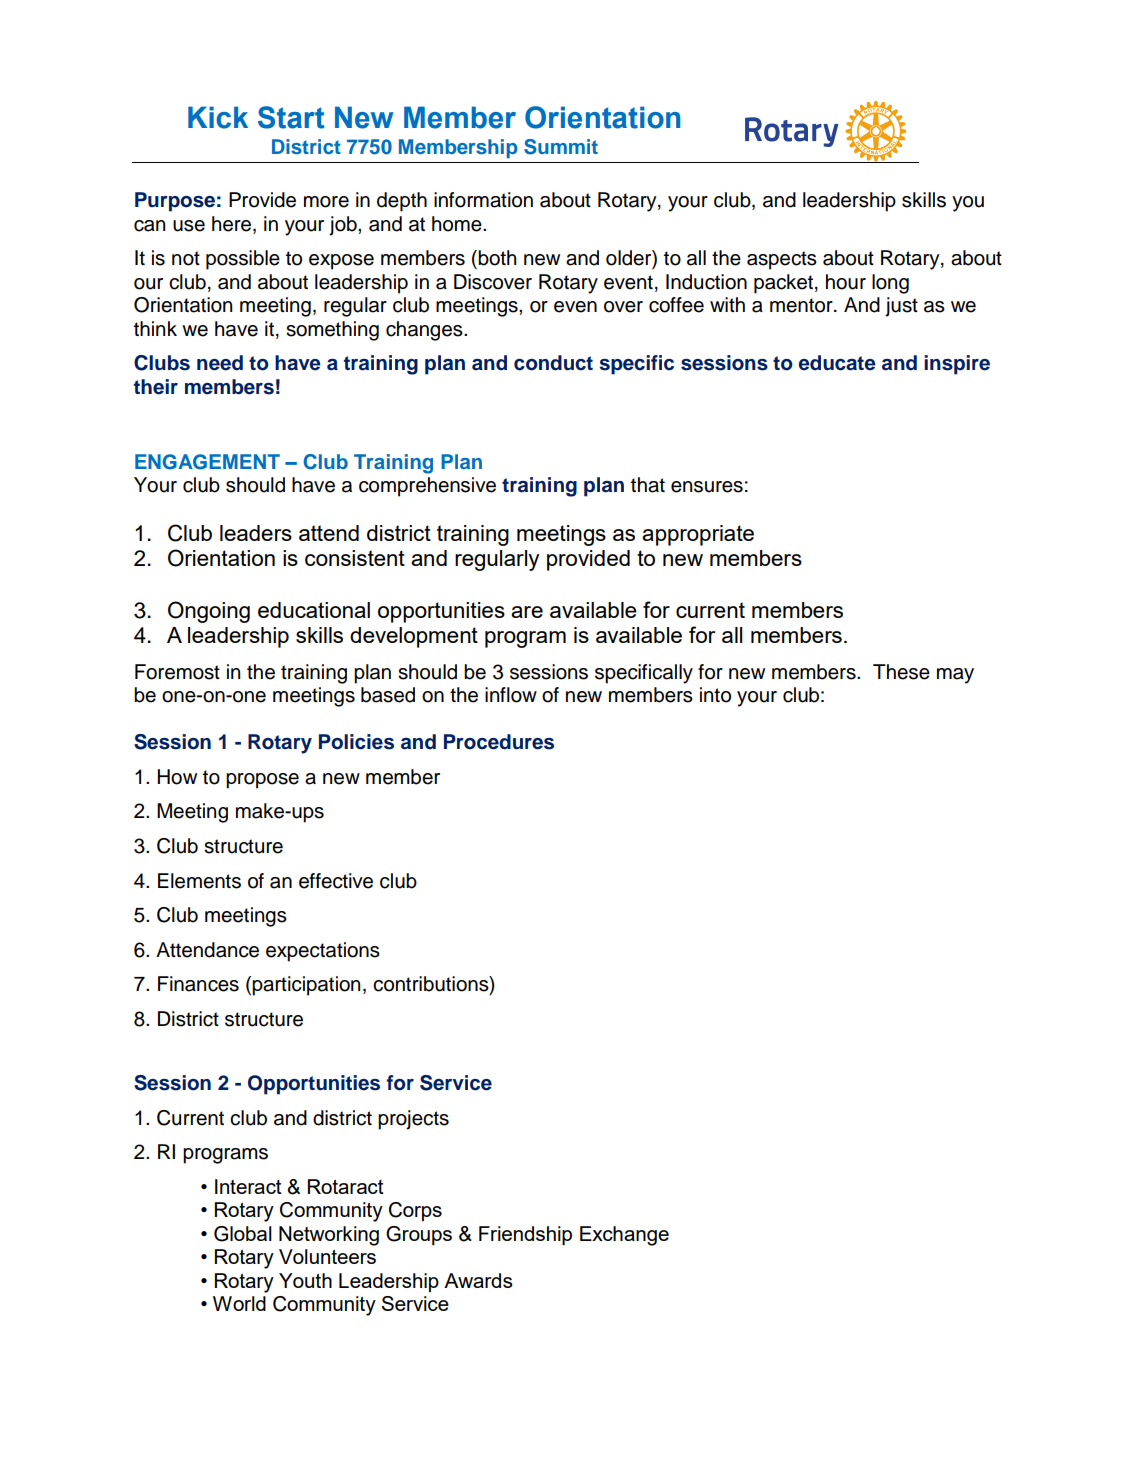 This document has height=1471, width=1136. What do you see at coordinates (553, 363) in the document?
I see `conduct` at bounding box center [553, 363].
